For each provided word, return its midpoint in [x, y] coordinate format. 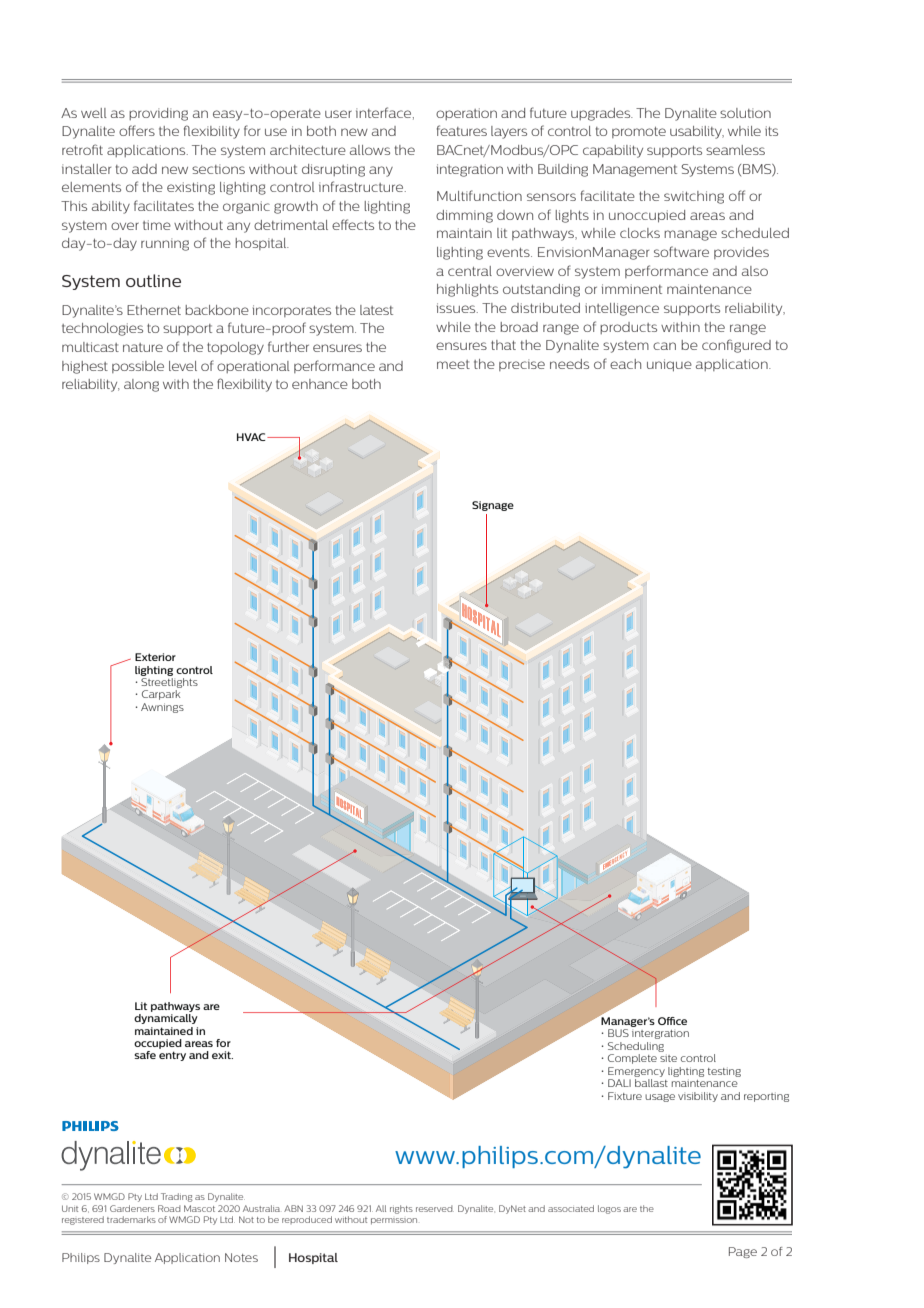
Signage [493, 506]
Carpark [161, 695]
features [462, 130]
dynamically [166, 1019]
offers [137, 130]
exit [222, 1055]
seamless [735, 150]
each [625, 364]
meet [453, 364]
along [141, 385]
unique [669, 365]
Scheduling [636, 1047]
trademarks [131, 1219]
